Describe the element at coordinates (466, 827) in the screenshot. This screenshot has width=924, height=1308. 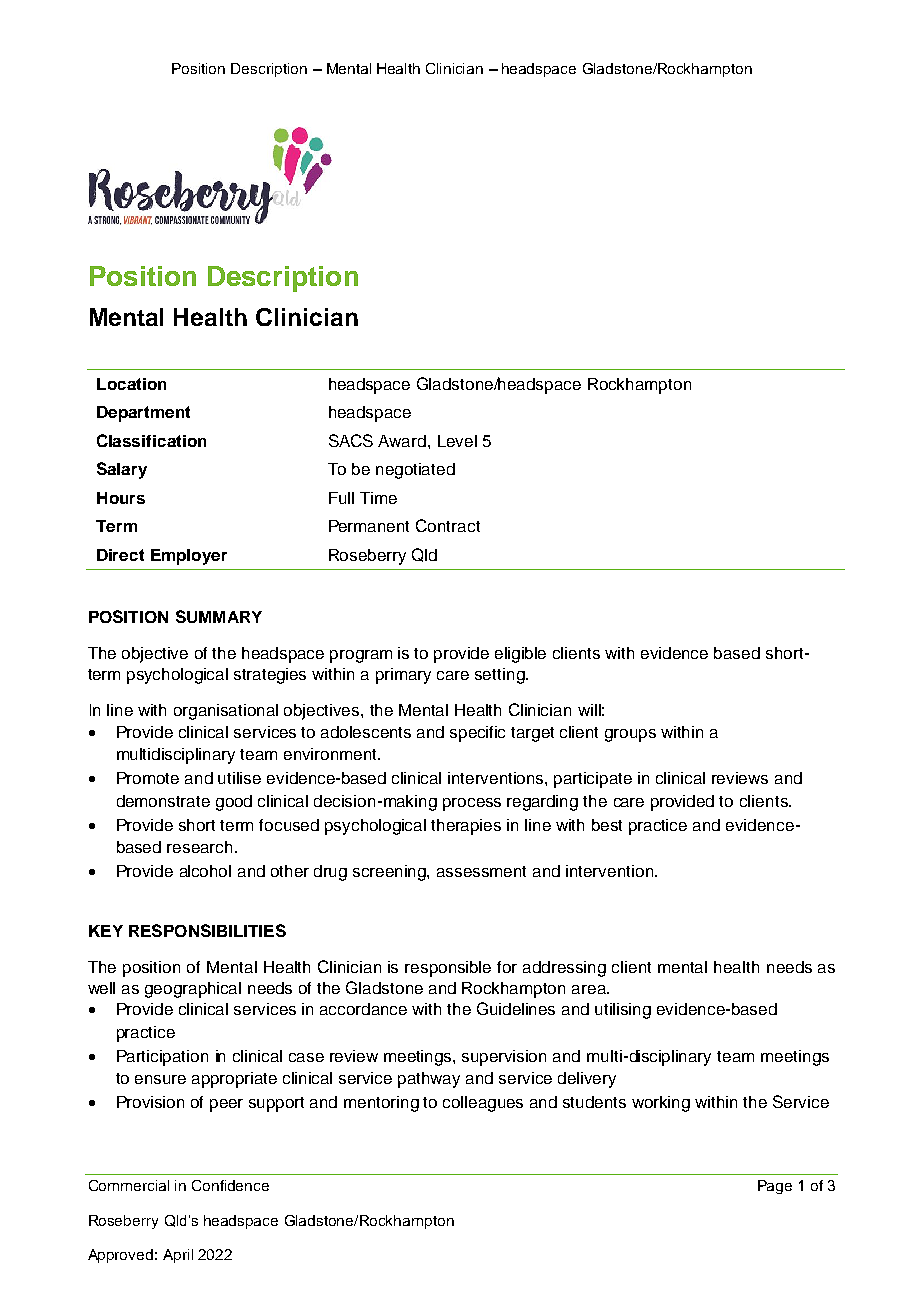
I see `therapies` at that location.
